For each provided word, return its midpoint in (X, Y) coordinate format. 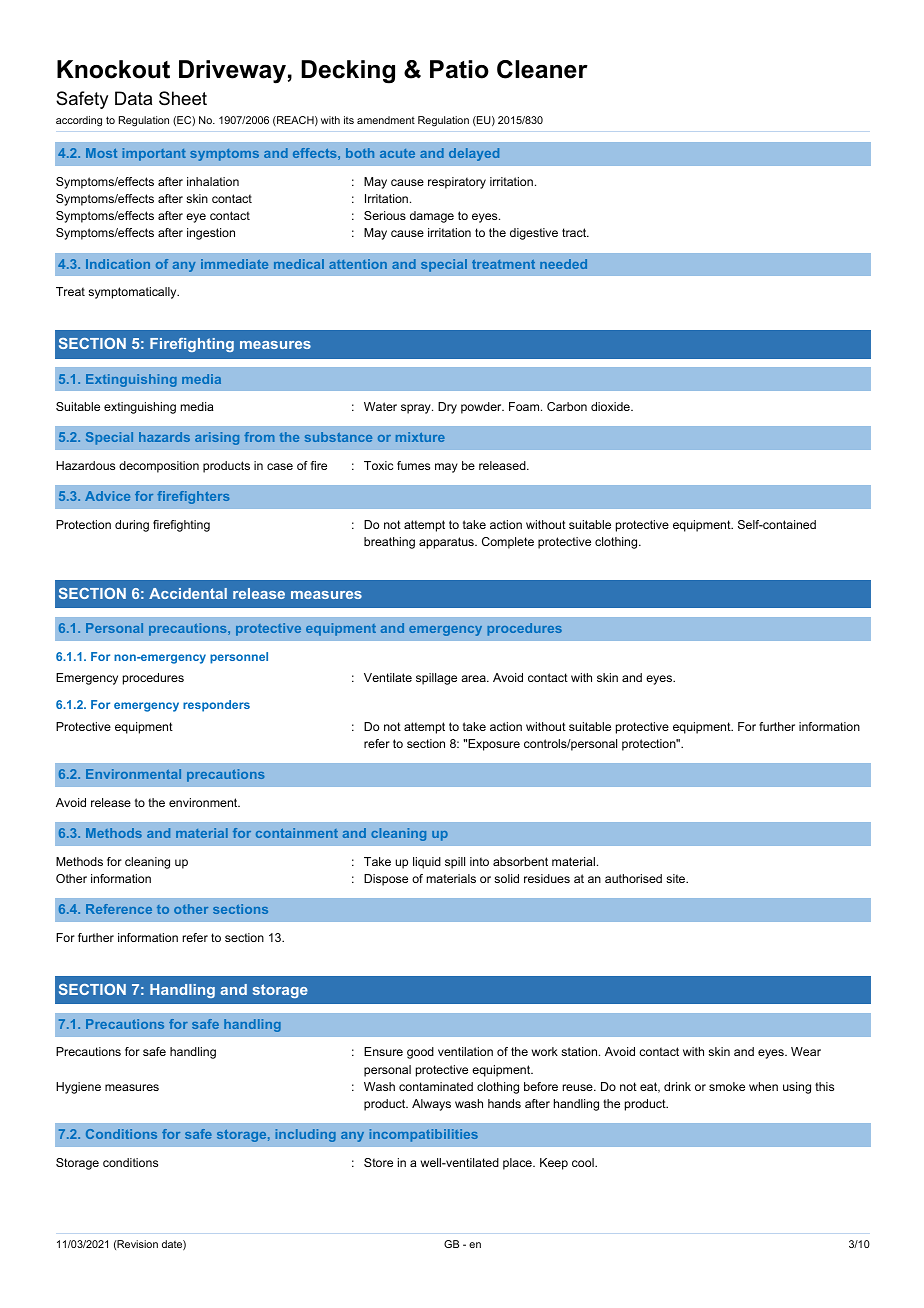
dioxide (611, 406)
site (677, 878)
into (479, 861)
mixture (420, 437)
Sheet (183, 98)
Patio (459, 69)
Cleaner (542, 69)
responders (216, 706)
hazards (164, 437)
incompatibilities (424, 1135)
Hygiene (78, 1088)
